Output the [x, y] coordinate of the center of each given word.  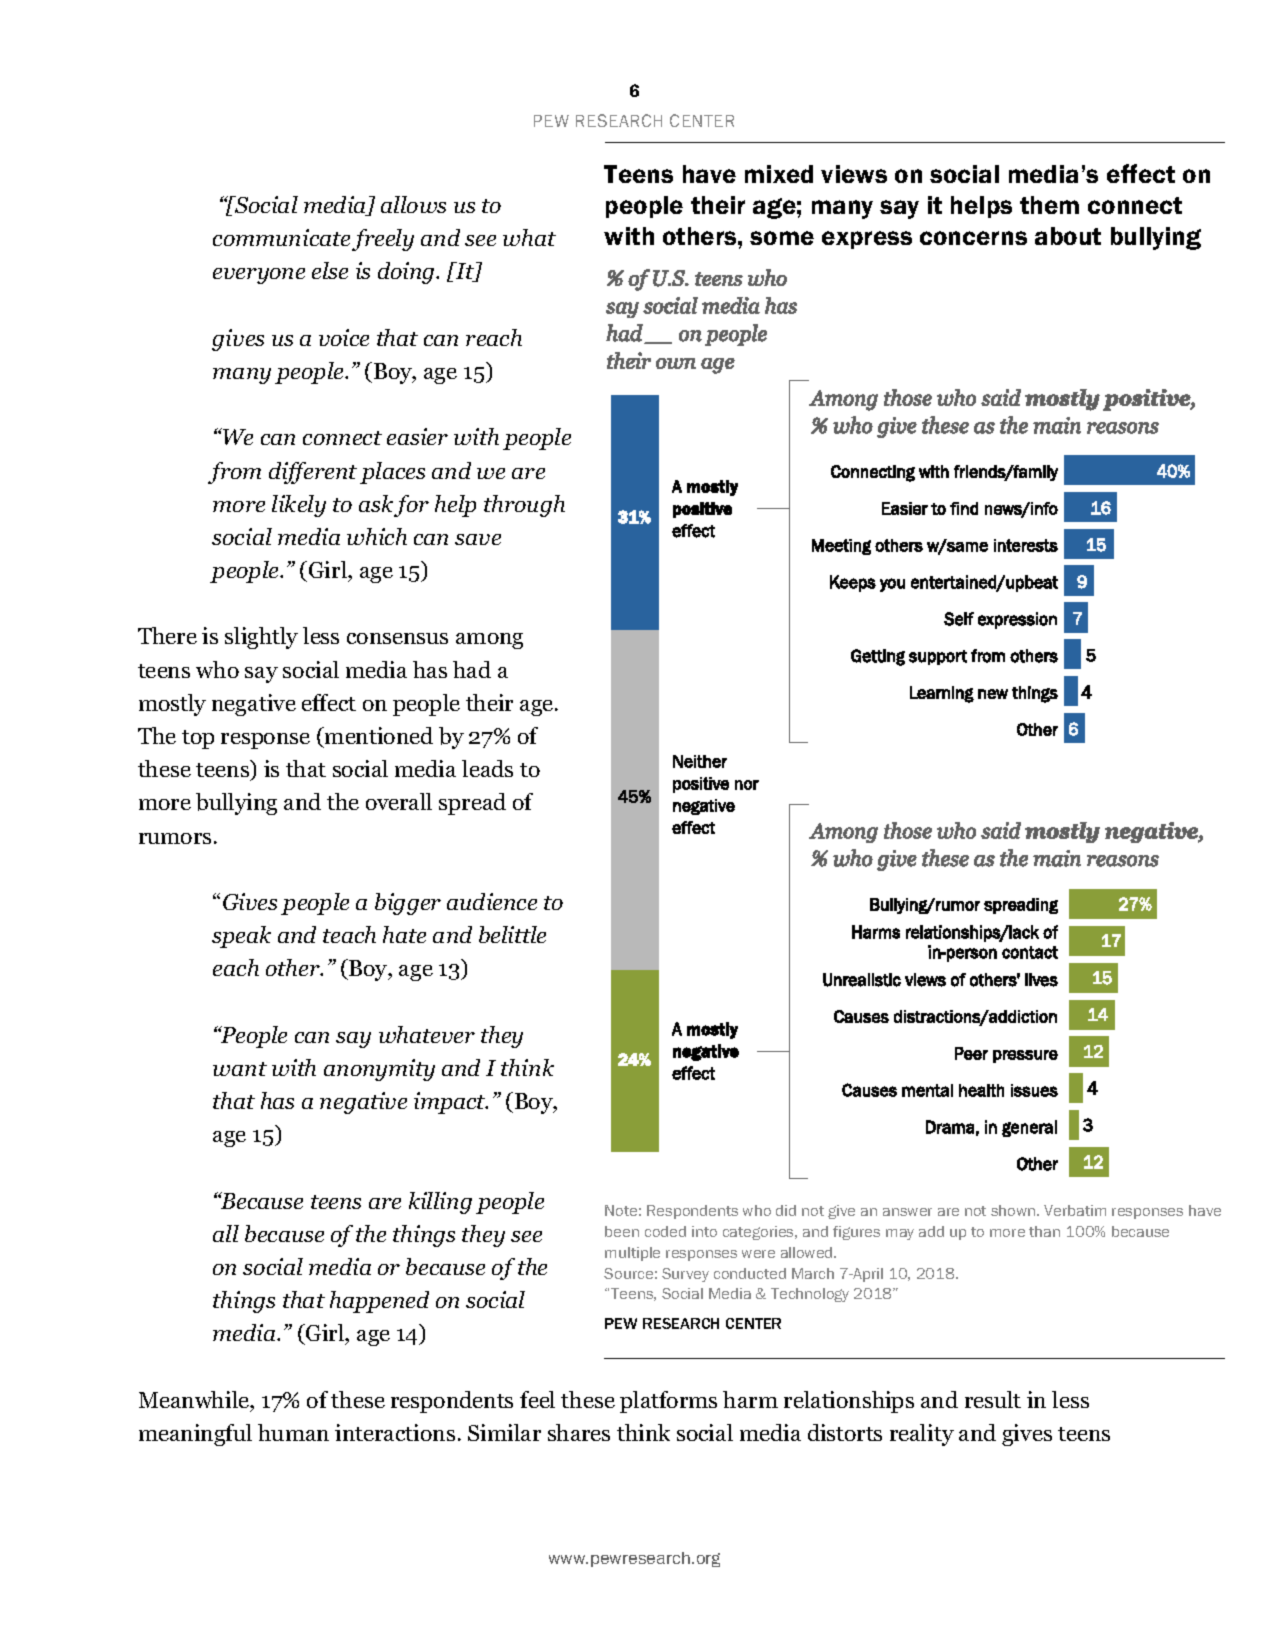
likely [299, 506]
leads [487, 768]
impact [451, 1103]
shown [1014, 1210]
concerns [973, 238]
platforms [668, 1402]
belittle [512, 934]
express [867, 240]
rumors [175, 838]
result [993, 1399]
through [524, 506]
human [293, 1432]
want [240, 1069]
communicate [281, 237]
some [782, 238]
